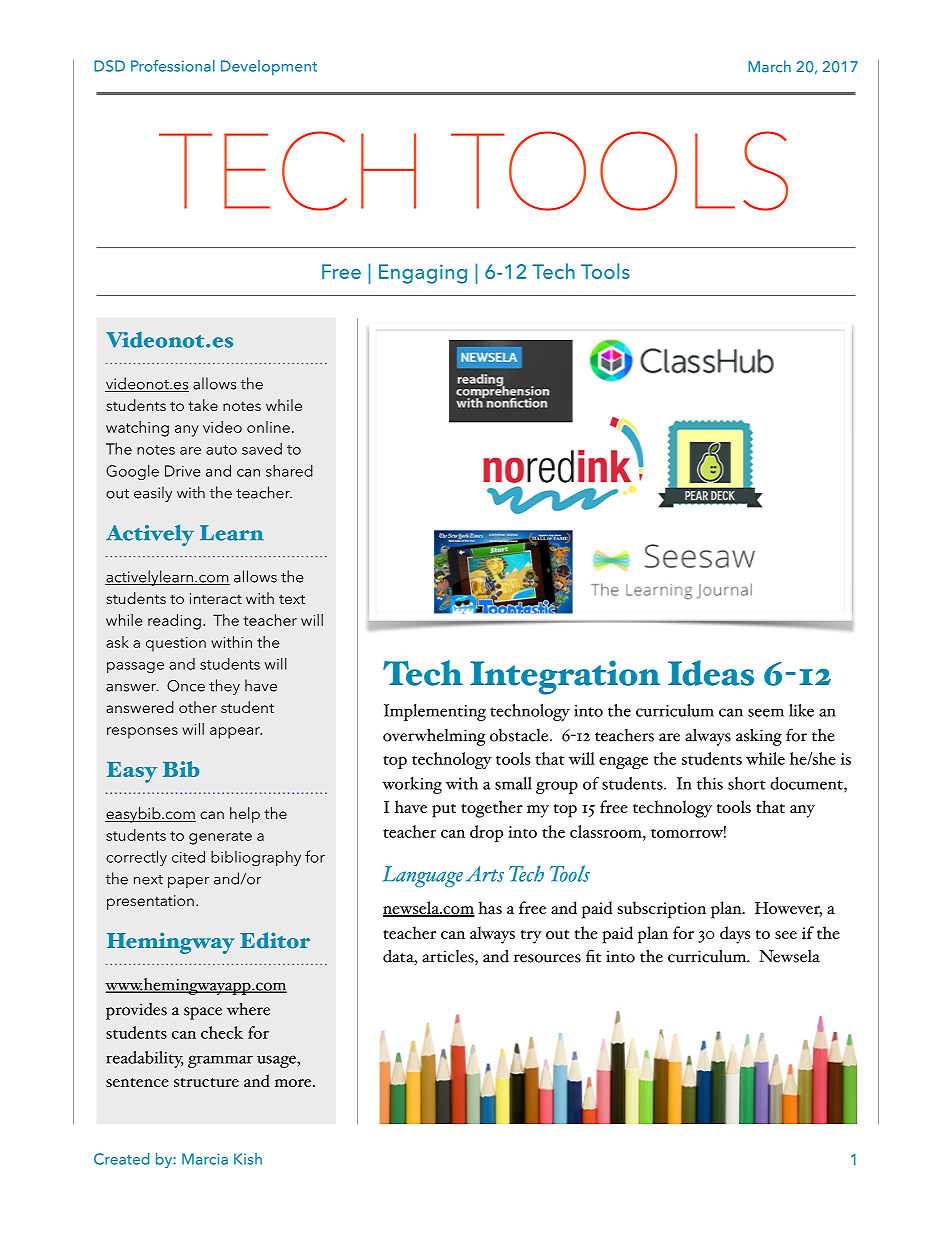  Describe the element at coordinates (173, 66) in the screenshot. I see `Professional` at that location.
